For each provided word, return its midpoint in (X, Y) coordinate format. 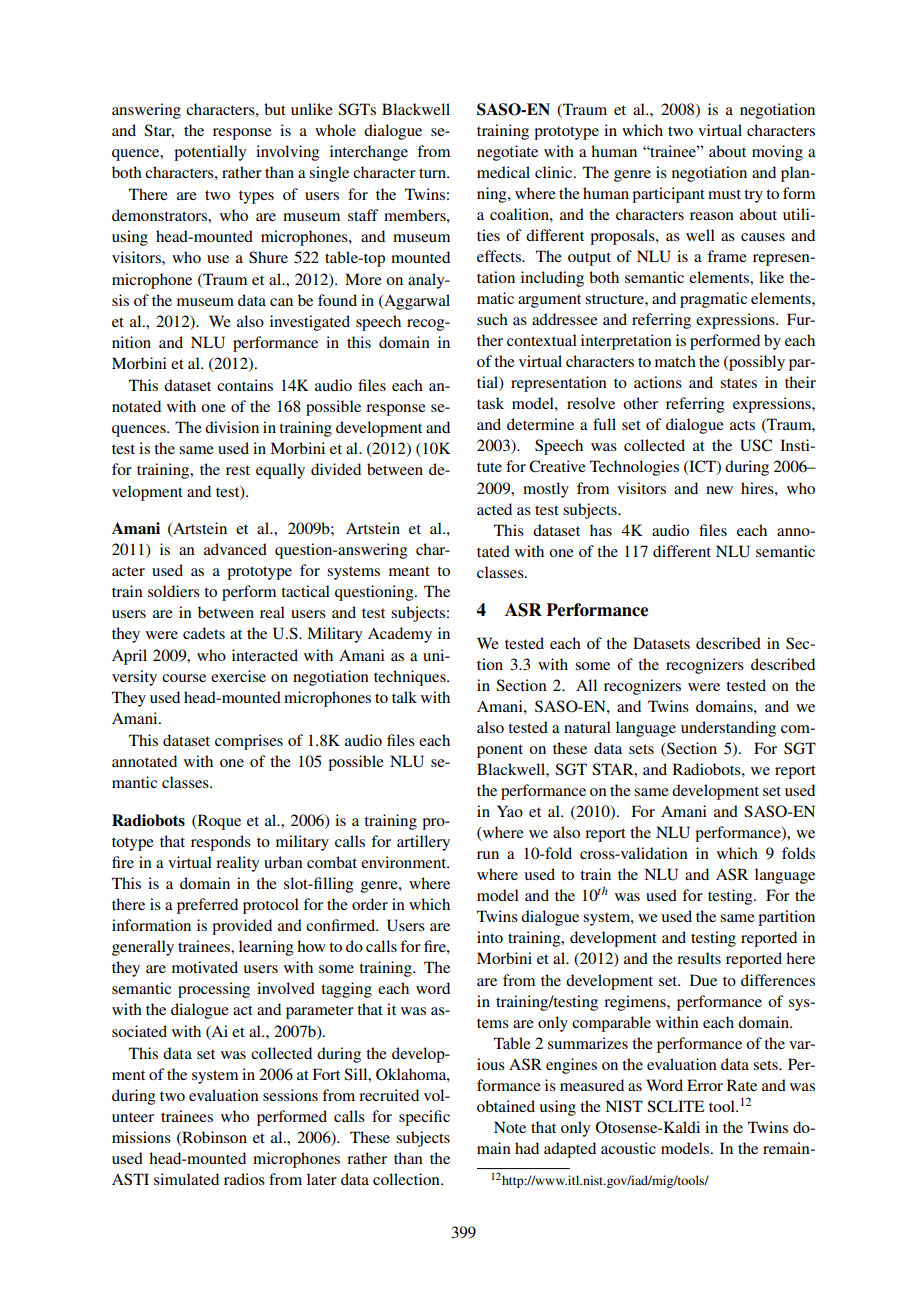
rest (238, 470)
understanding (728, 729)
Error (705, 1085)
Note (510, 1127)
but (275, 109)
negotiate (507, 153)
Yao (510, 811)
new (719, 490)
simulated (186, 1179)
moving (777, 153)
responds (221, 843)
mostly (546, 490)
